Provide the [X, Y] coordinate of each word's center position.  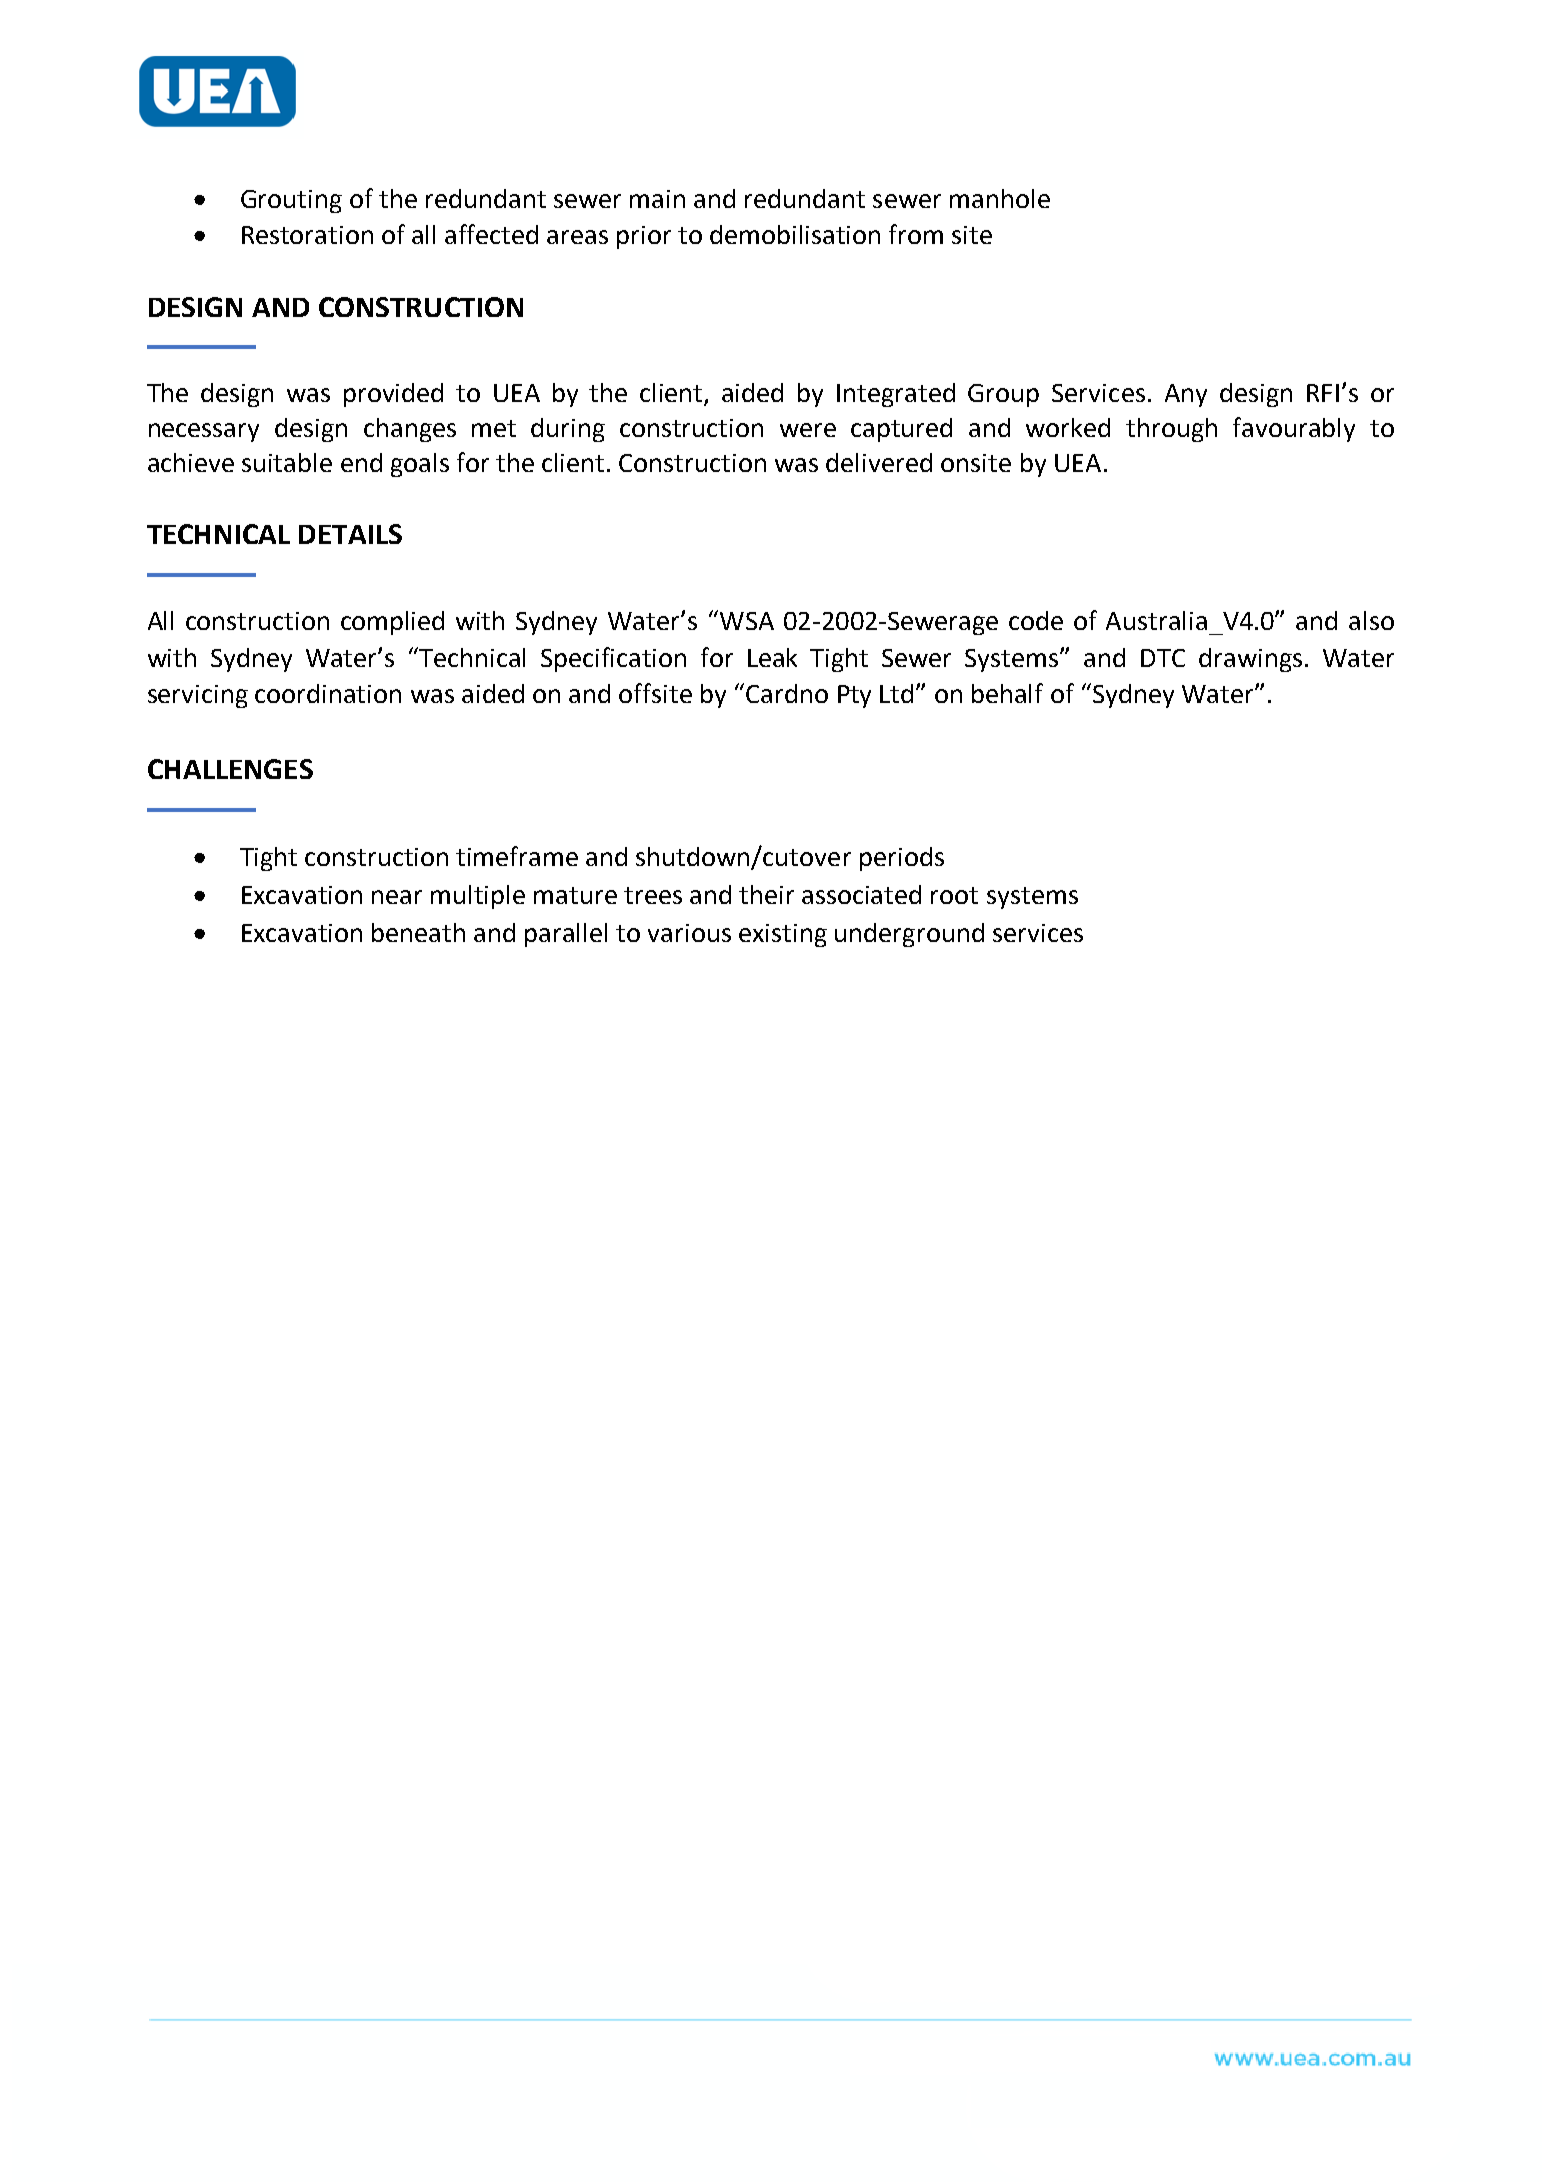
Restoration [307, 235]
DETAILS [350, 534]
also [1371, 620]
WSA [747, 621]
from [916, 234]
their [766, 894]
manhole [1000, 198]
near [397, 897]
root [954, 895]
